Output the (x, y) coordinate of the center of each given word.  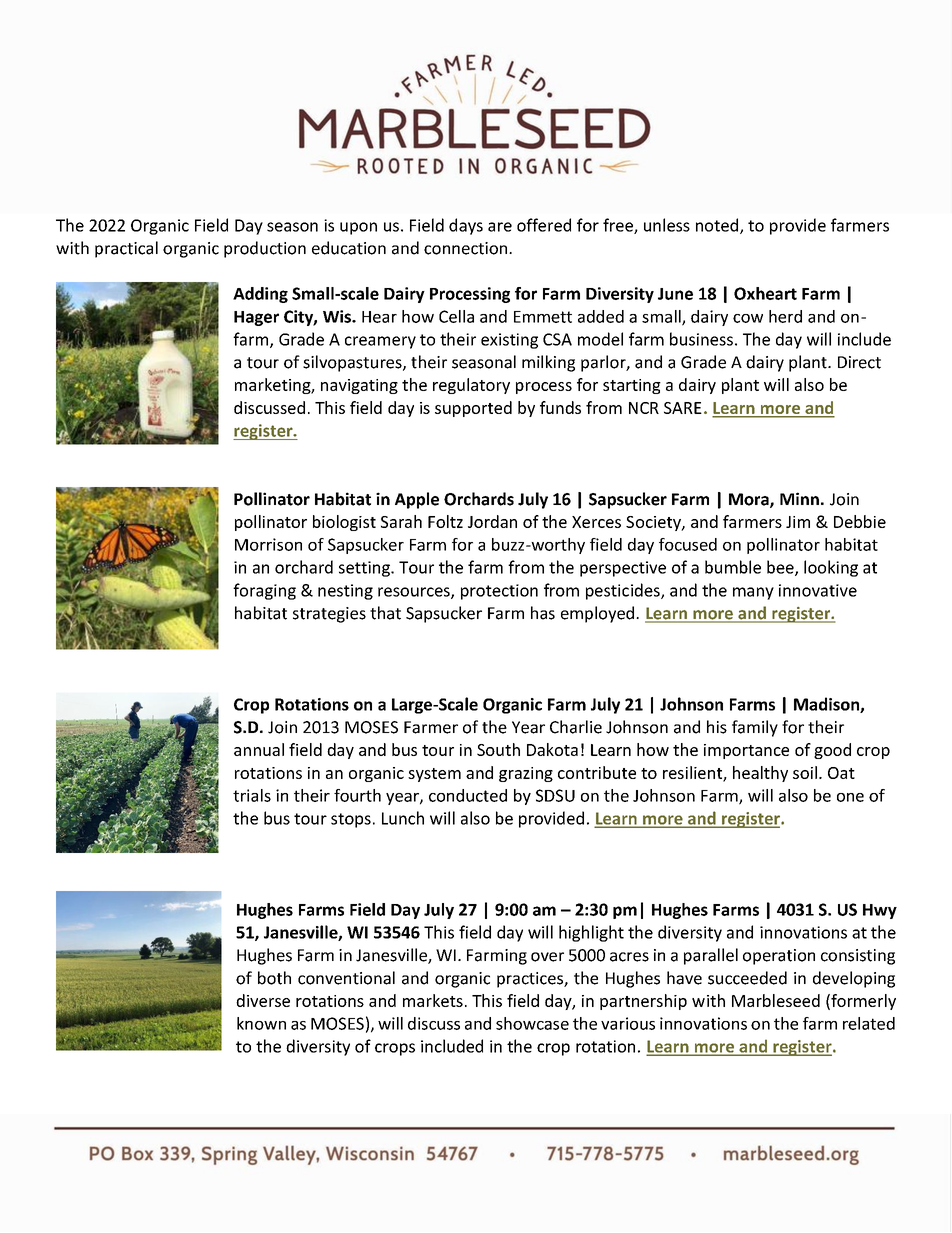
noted (718, 226)
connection (465, 248)
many (753, 593)
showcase (532, 1023)
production (265, 249)
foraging (264, 591)
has (543, 613)
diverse (263, 1000)
